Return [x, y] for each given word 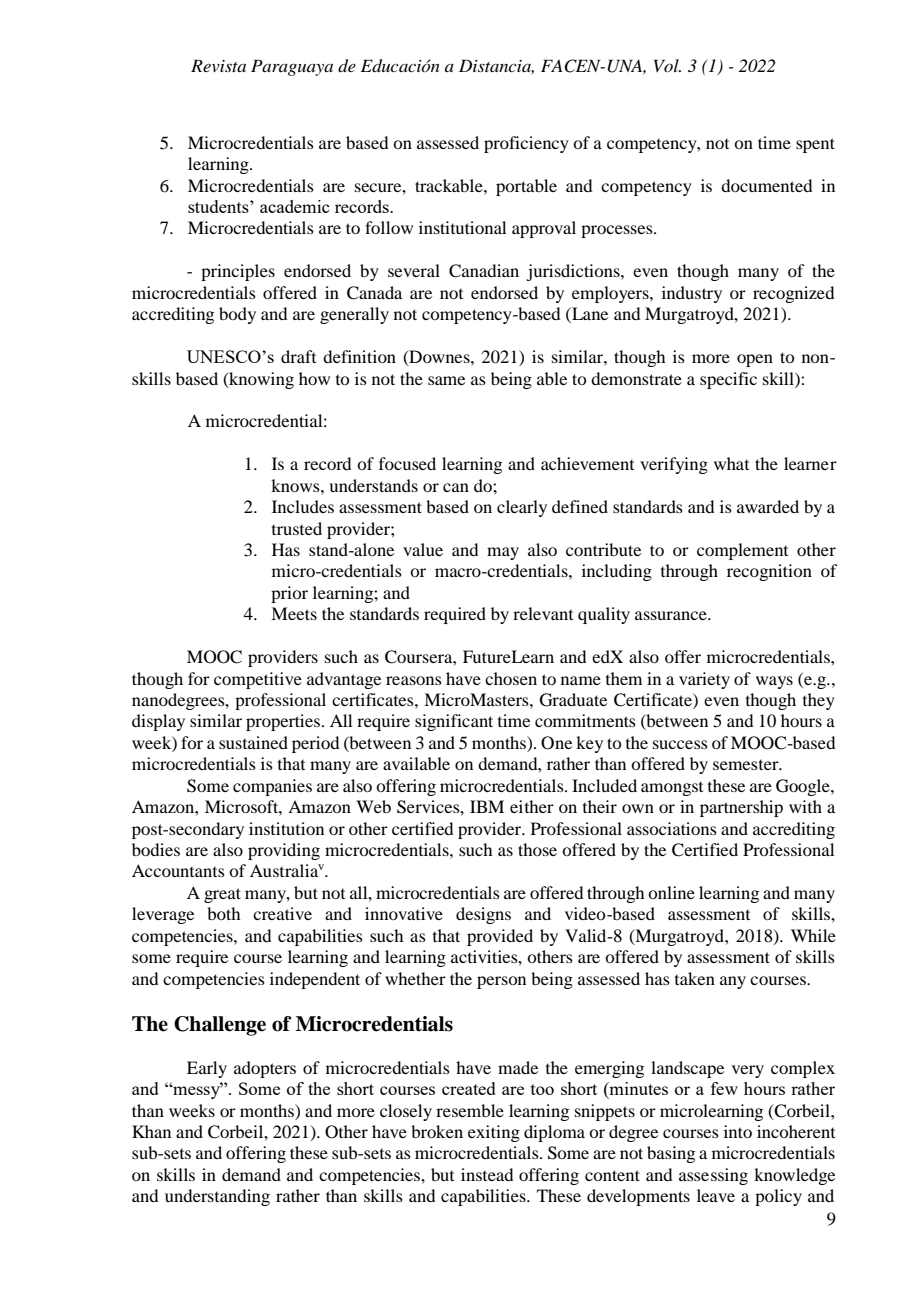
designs [483, 915]
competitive [258, 680]
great [222, 895]
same [446, 380]
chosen [511, 678]
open [755, 360]
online [671, 892]
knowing [260, 380]
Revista [218, 65]
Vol [667, 65]
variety [704, 680]
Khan [151, 1131]
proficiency [526, 144]
